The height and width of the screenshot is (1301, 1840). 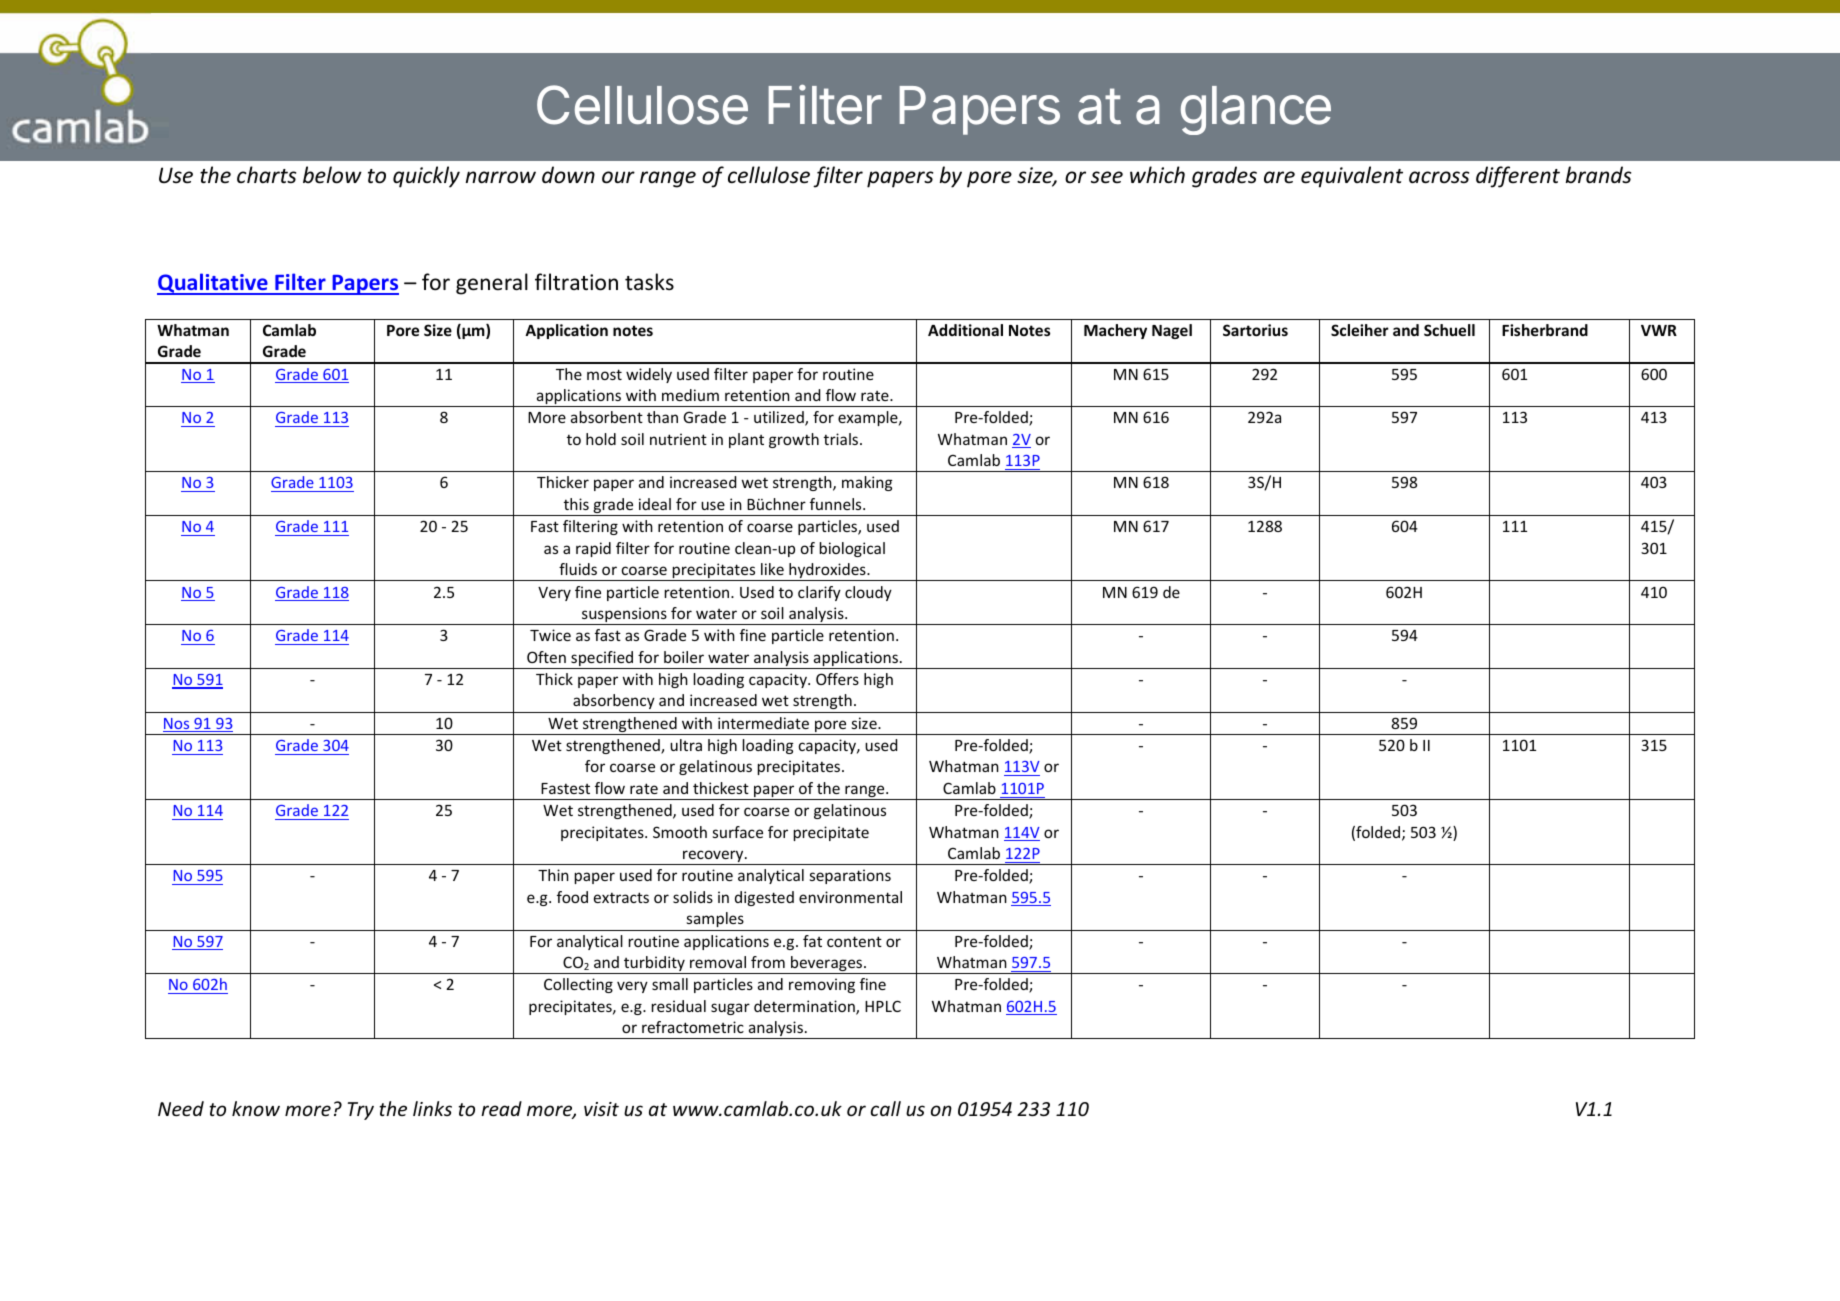 What do you see at coordinates (361, 1111) in the screenshot?
I see `Try` at bounding box center [361, 1111].
